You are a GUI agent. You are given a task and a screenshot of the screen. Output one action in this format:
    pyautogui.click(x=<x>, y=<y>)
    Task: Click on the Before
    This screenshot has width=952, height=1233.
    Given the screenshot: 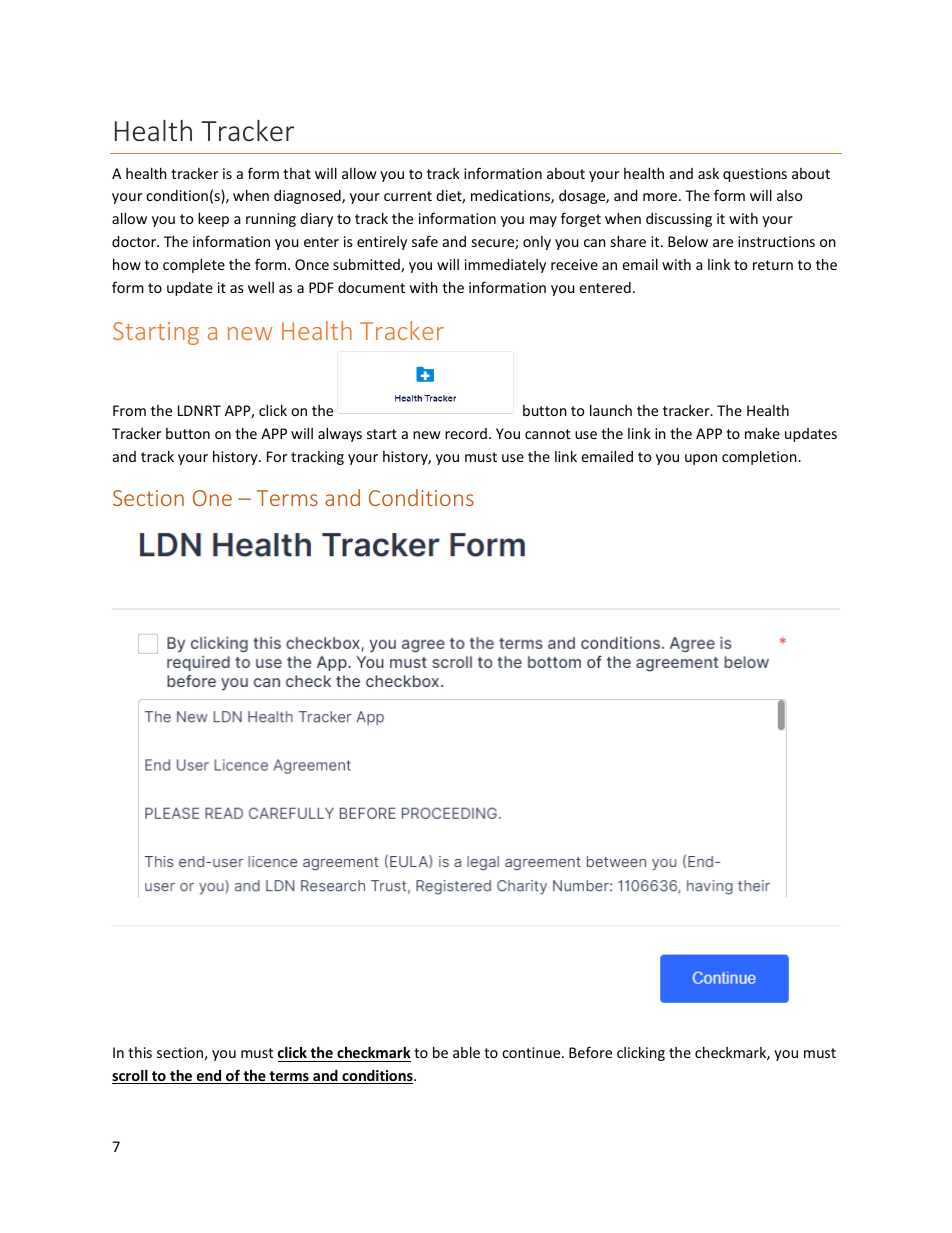 What is the action you would take?
    pyautogui.click(x=590, y=1052)
